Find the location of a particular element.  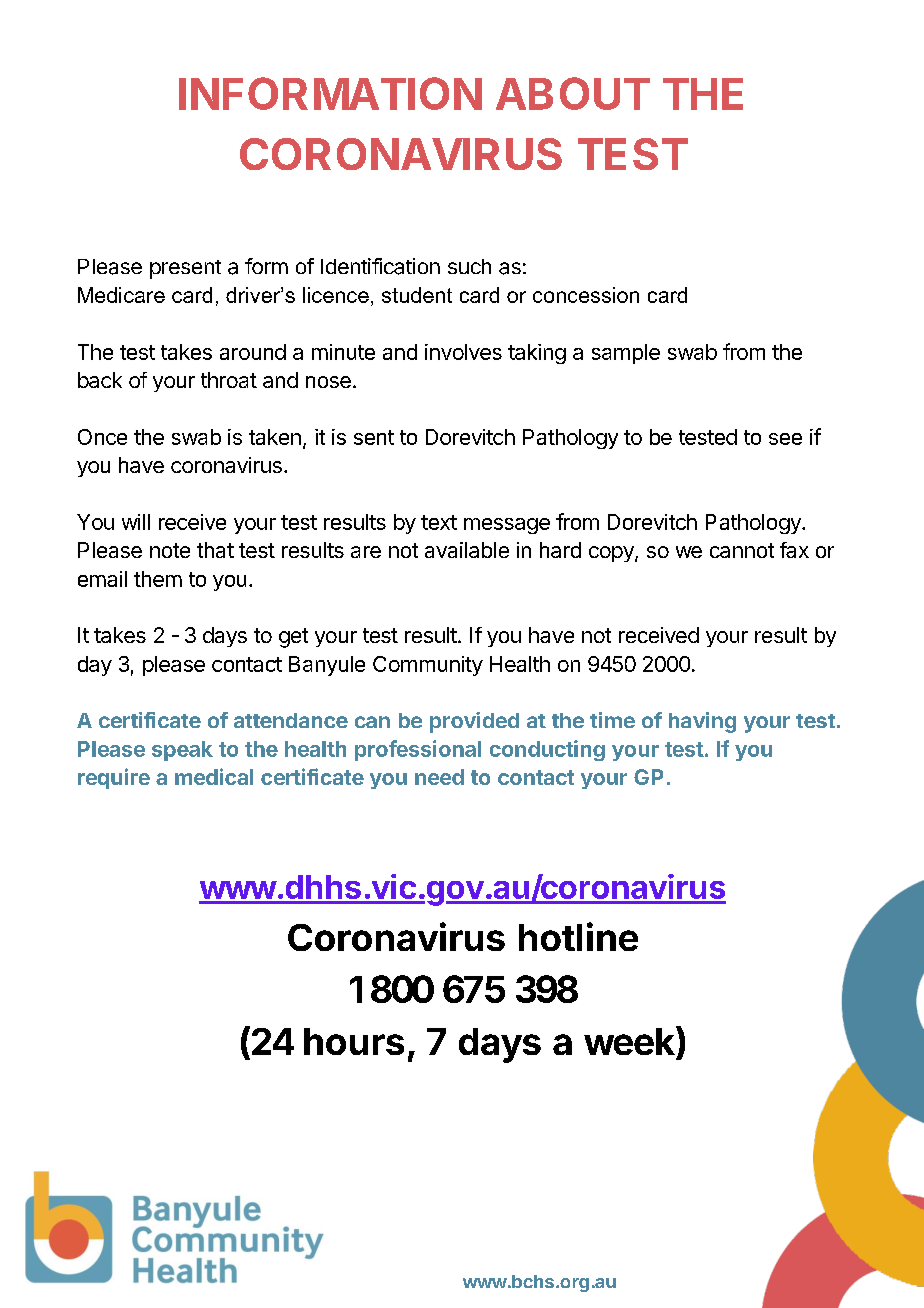

ABOUT is located at coordinates (573, 93).
